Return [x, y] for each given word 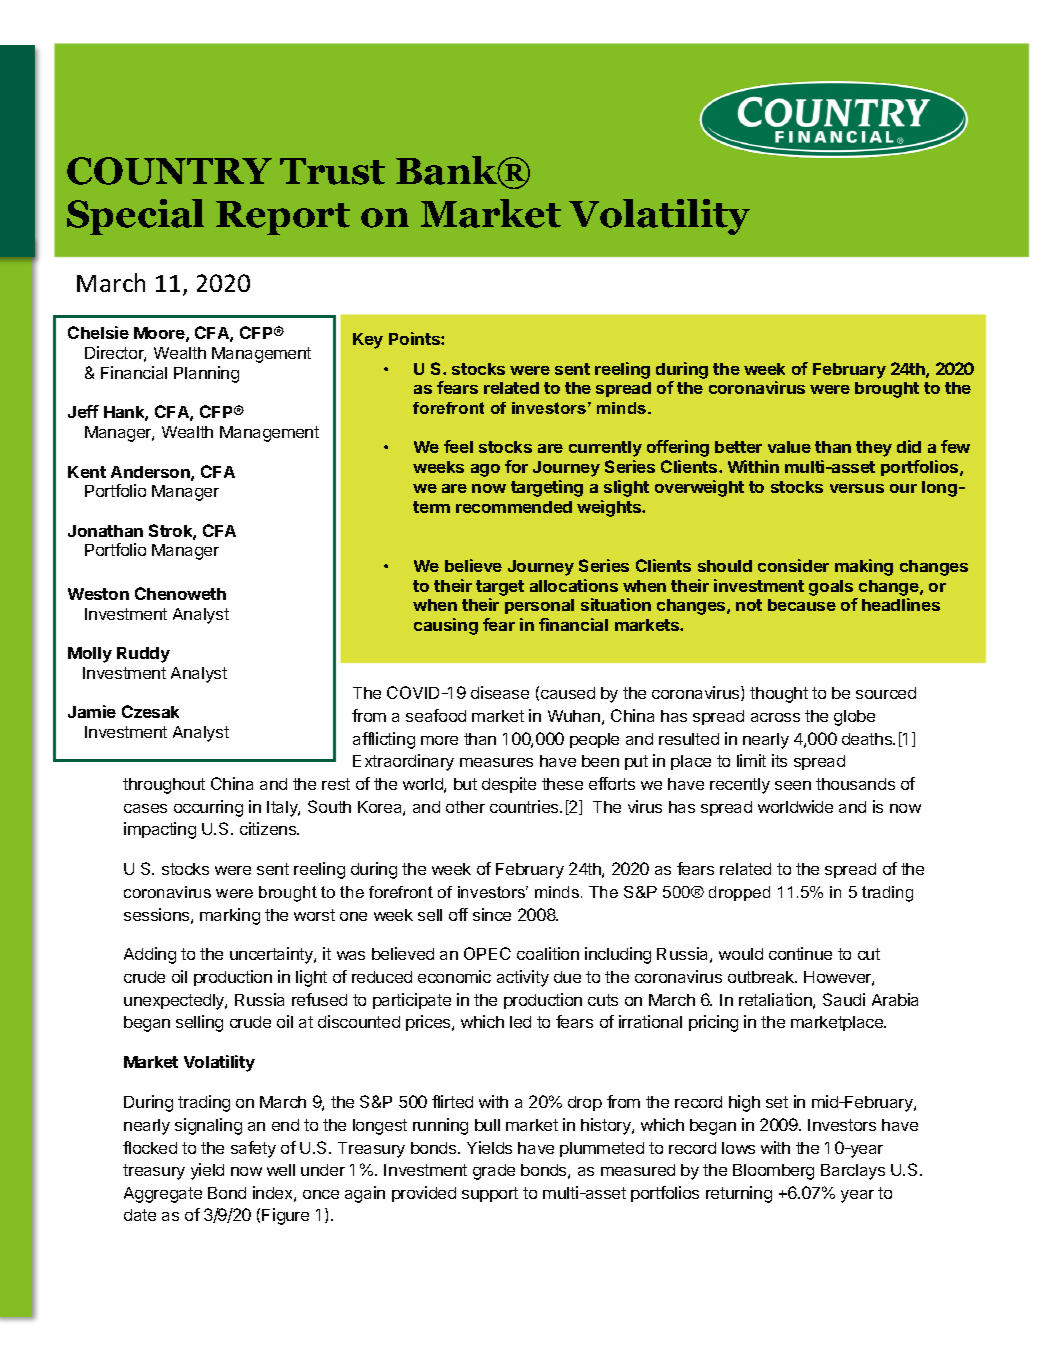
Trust [332, 171]
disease [500, 692]
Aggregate [163, 1195]
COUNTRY [169, 171]
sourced [886, 693]
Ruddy [143, 655]
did [909, 446]
